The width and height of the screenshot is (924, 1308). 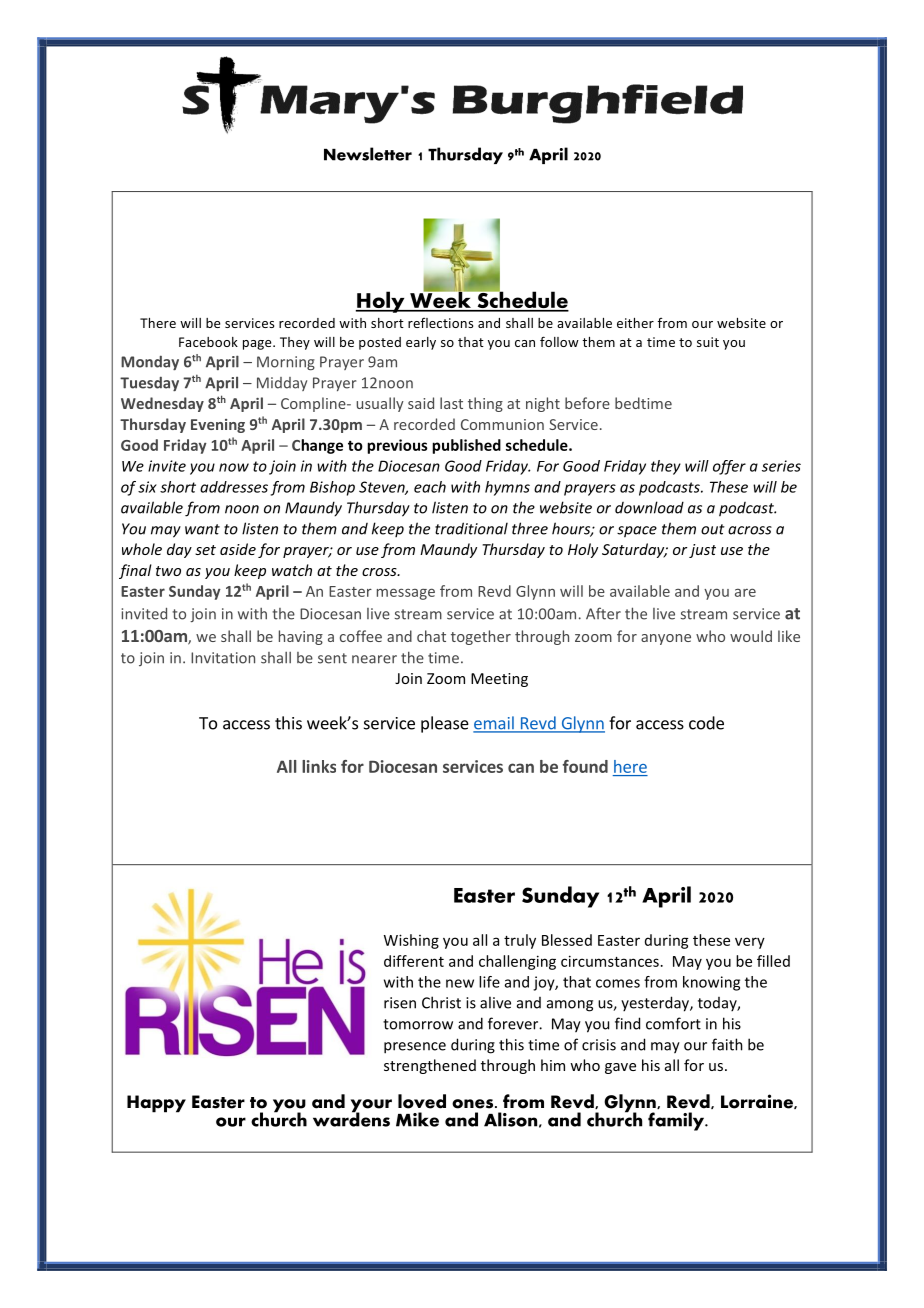 What do you see at coordinates (472, 1104) in the screenshot?
I see `ones` at bounding box center [472, 1104].
